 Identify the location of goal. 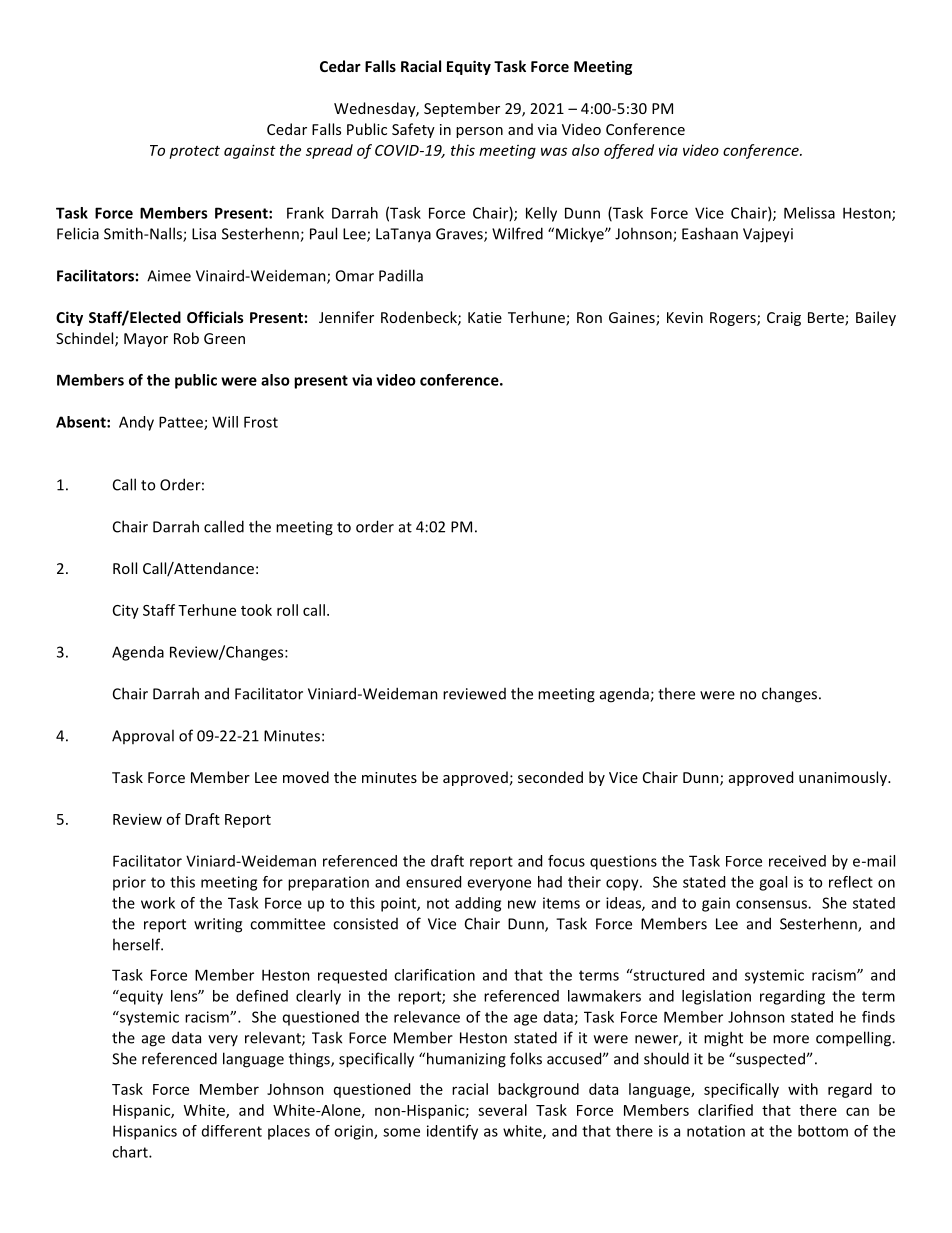
(773, 883).
